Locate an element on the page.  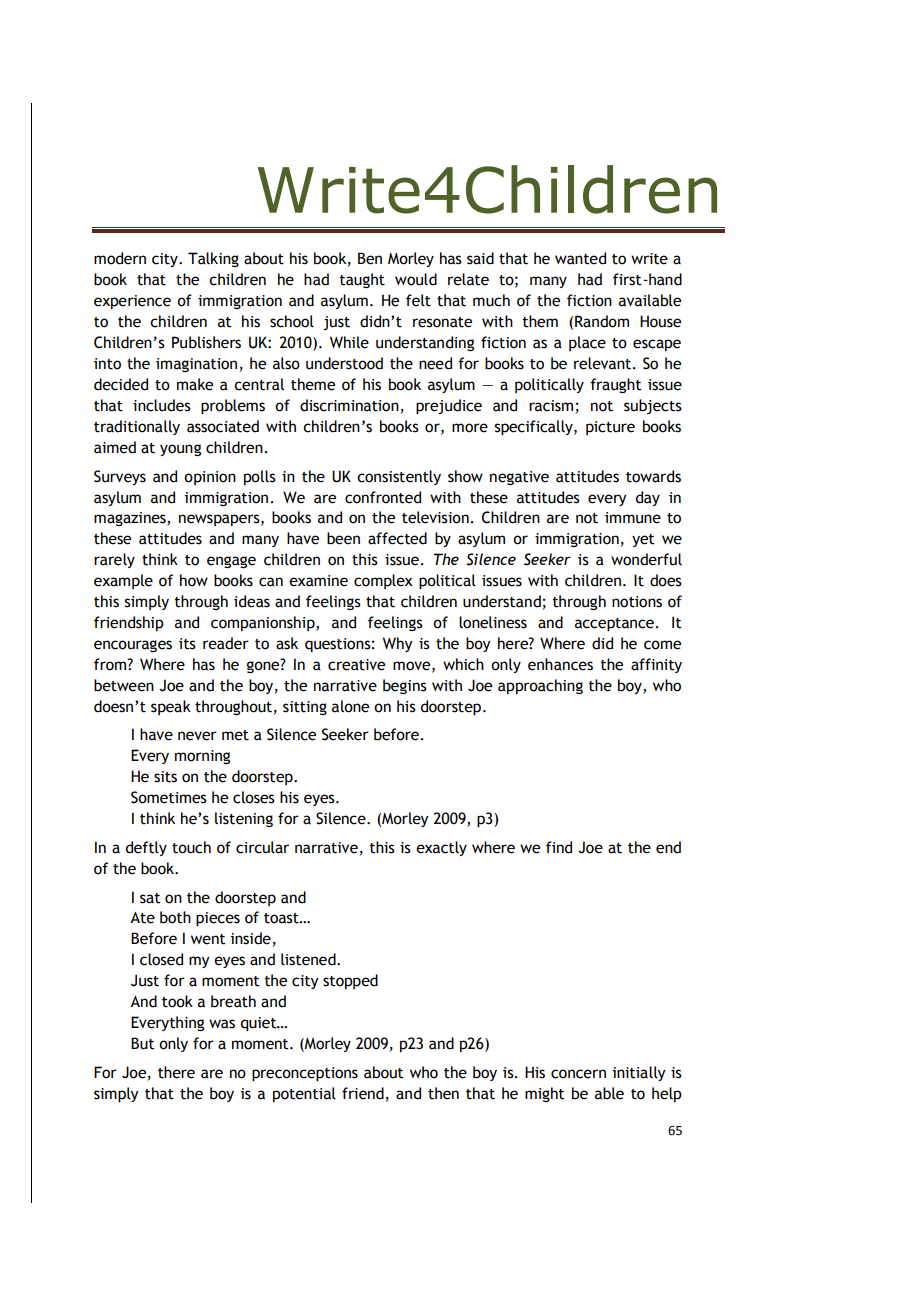
find is located at coordinates (559, 847).
